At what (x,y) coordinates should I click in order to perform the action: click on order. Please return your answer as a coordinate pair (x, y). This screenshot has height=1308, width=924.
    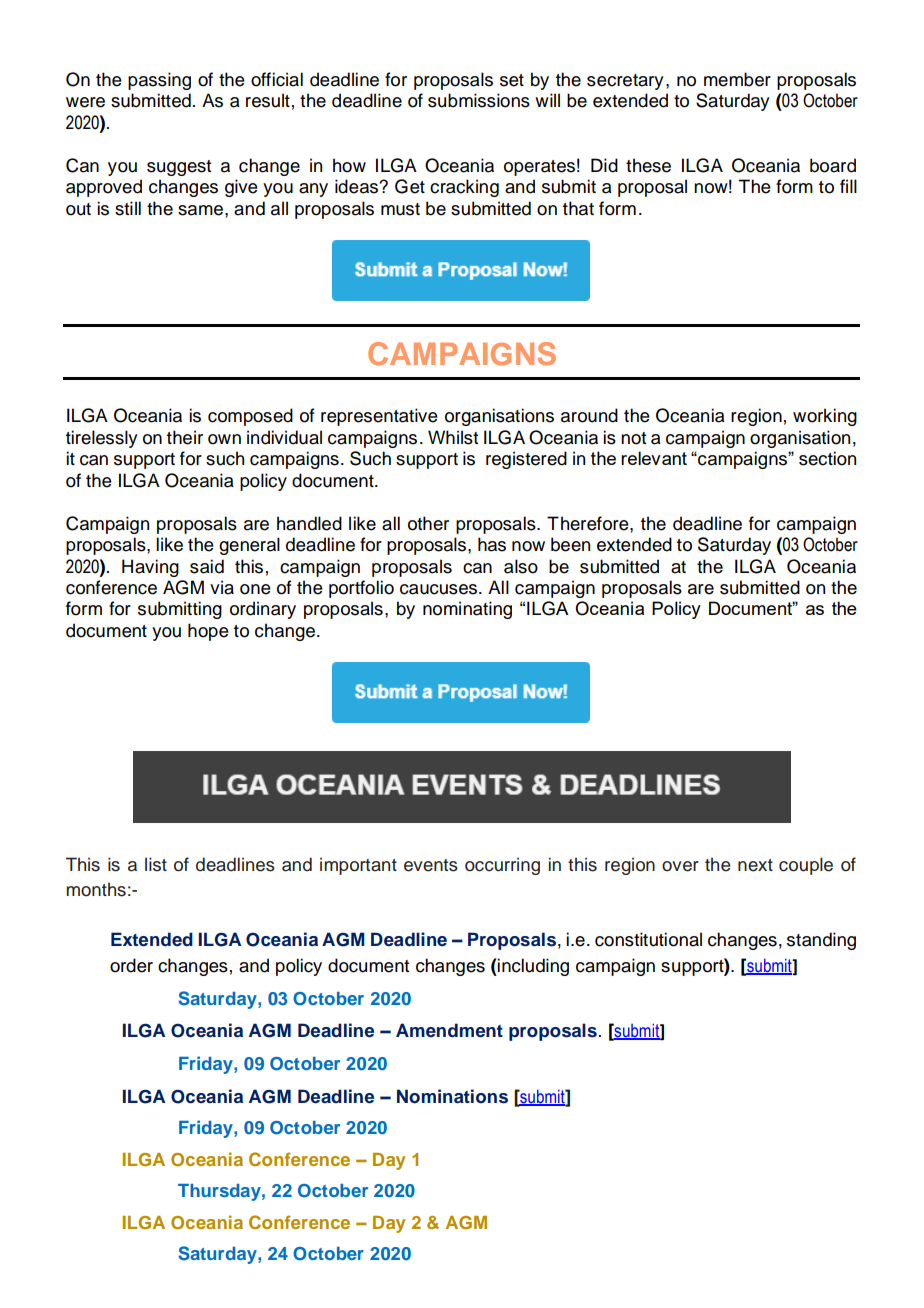
    Looking at the image, I should click on (131, 965).
